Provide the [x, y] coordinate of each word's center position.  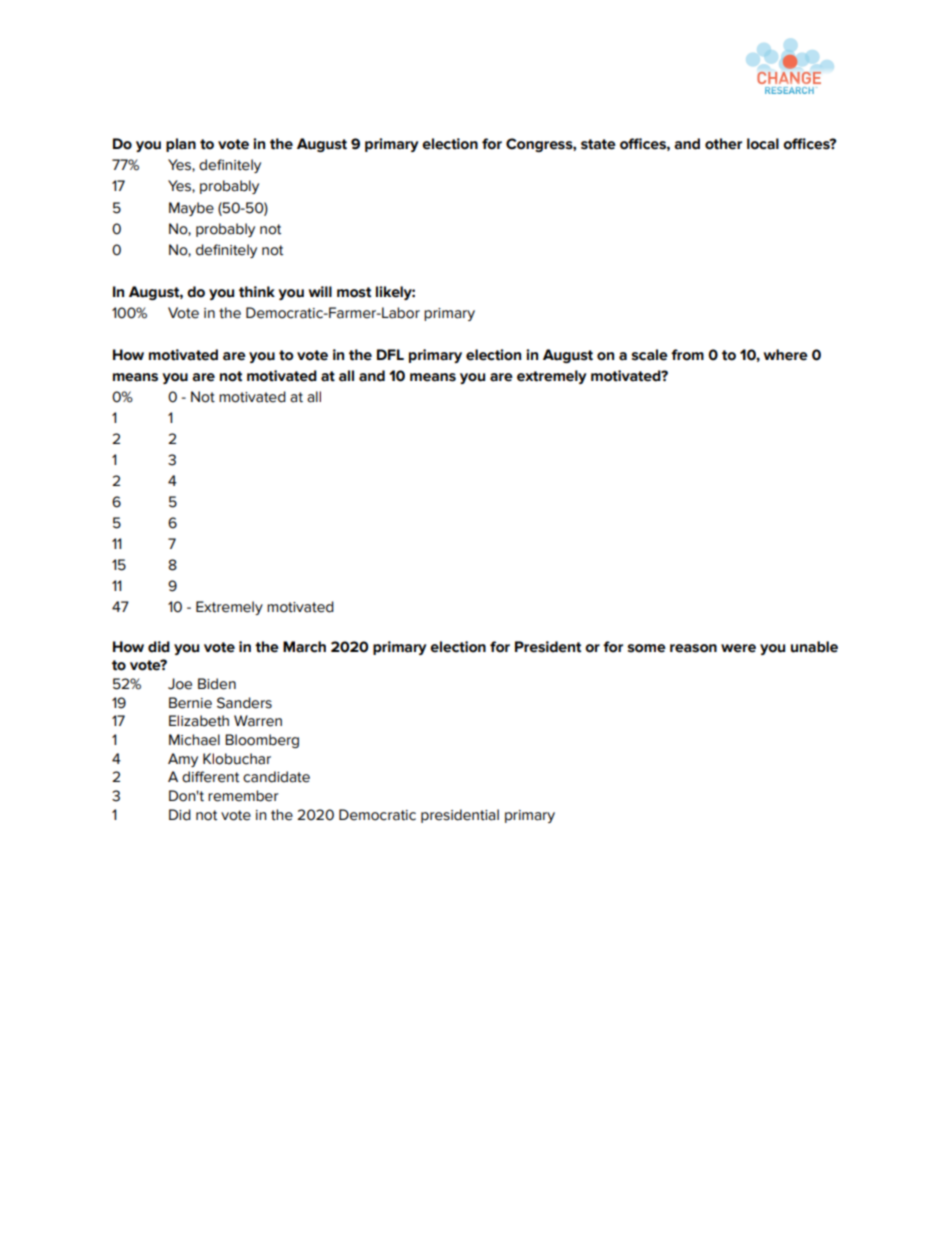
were [738, 648]
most [354, 292]
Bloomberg [262, 741]
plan [181, 145]
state [598, 144]
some [647, 648]
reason [693, 648]
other [723, 144]
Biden [217, 684]
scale [650, 355]
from [687, 355]
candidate [276, 777]
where [786, 355]
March [304, 647]
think [257, 292]
